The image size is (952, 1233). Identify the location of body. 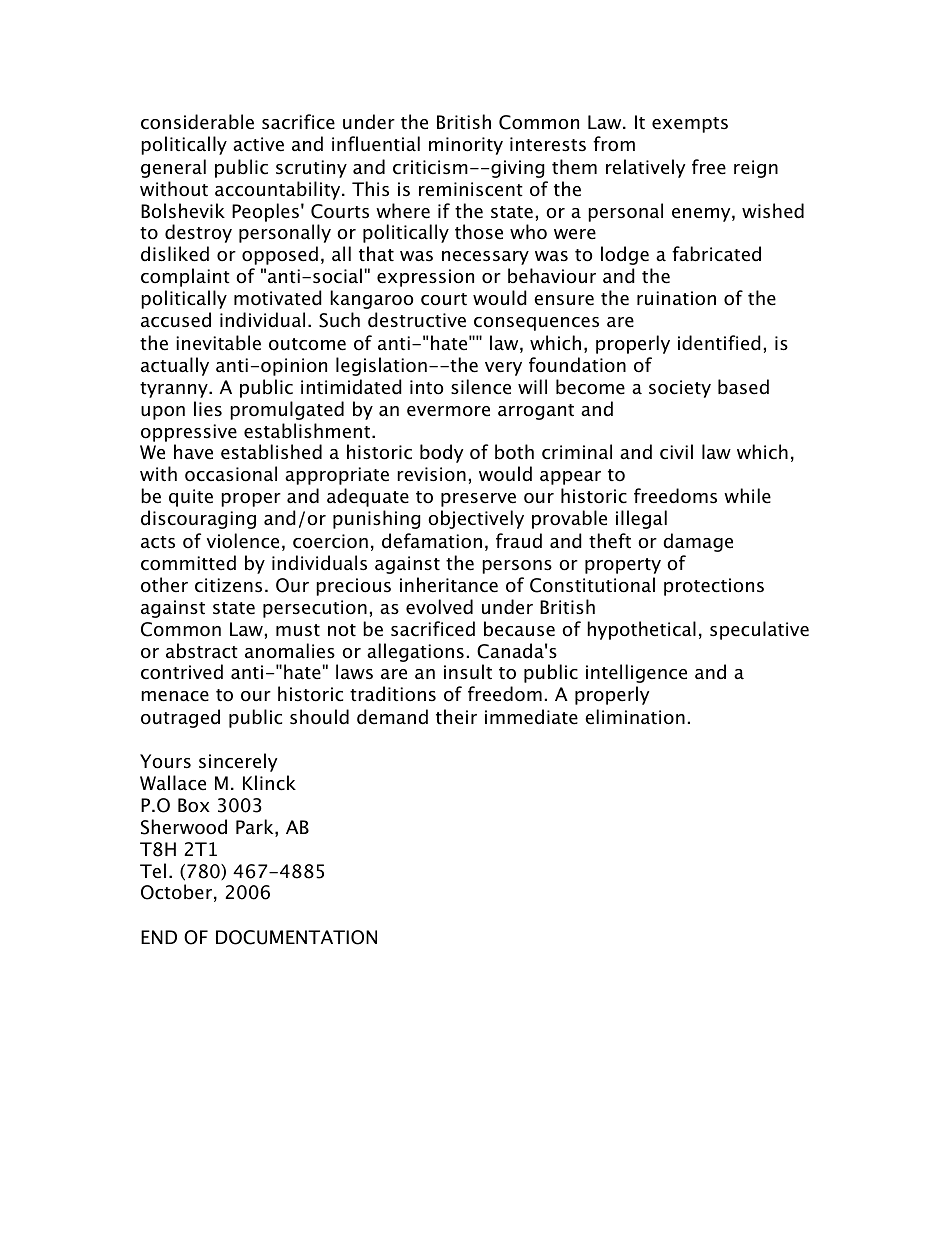
(441, 453).
